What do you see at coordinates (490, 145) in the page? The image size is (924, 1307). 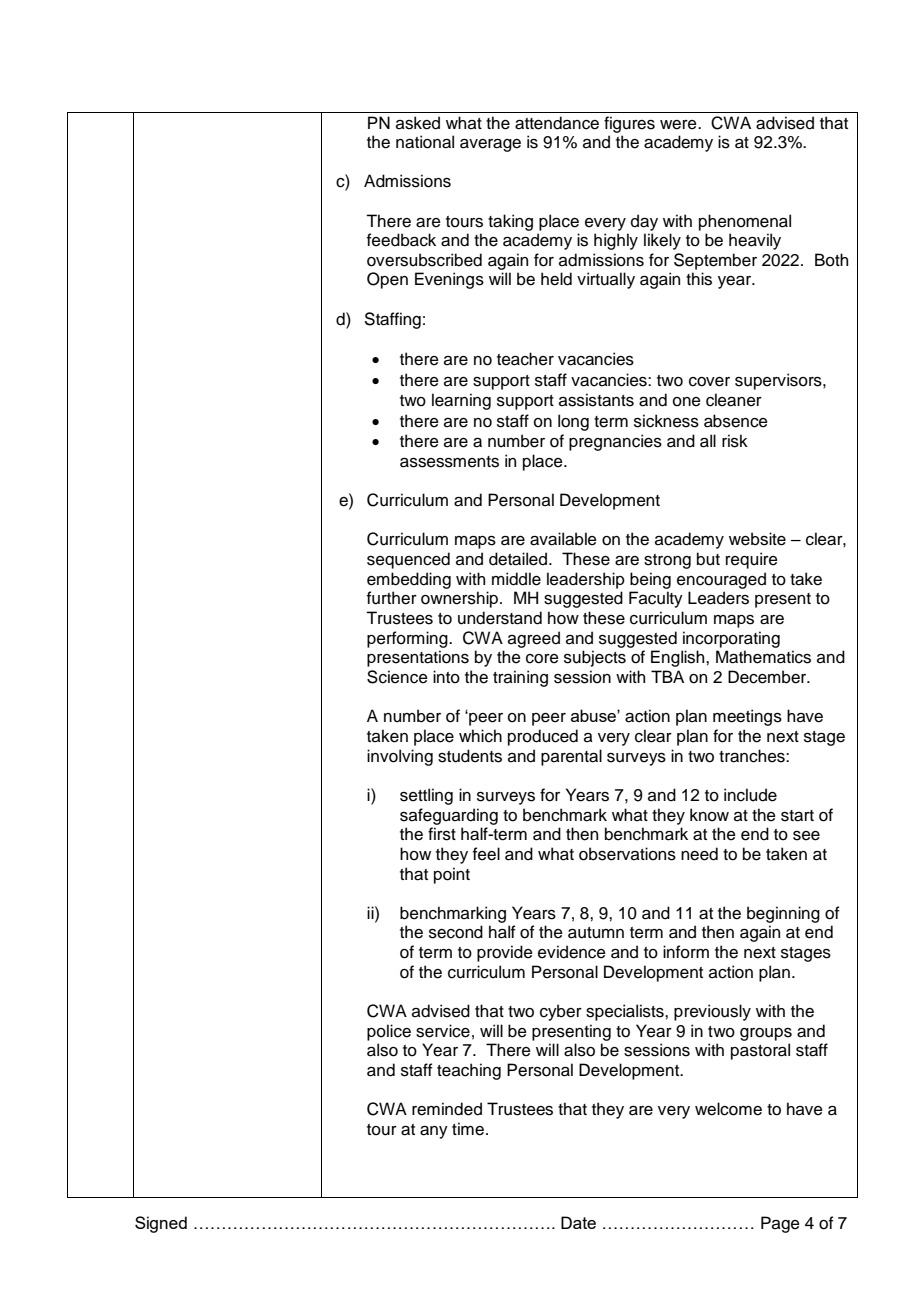 I see `average` at bounding box center [490, 145].
